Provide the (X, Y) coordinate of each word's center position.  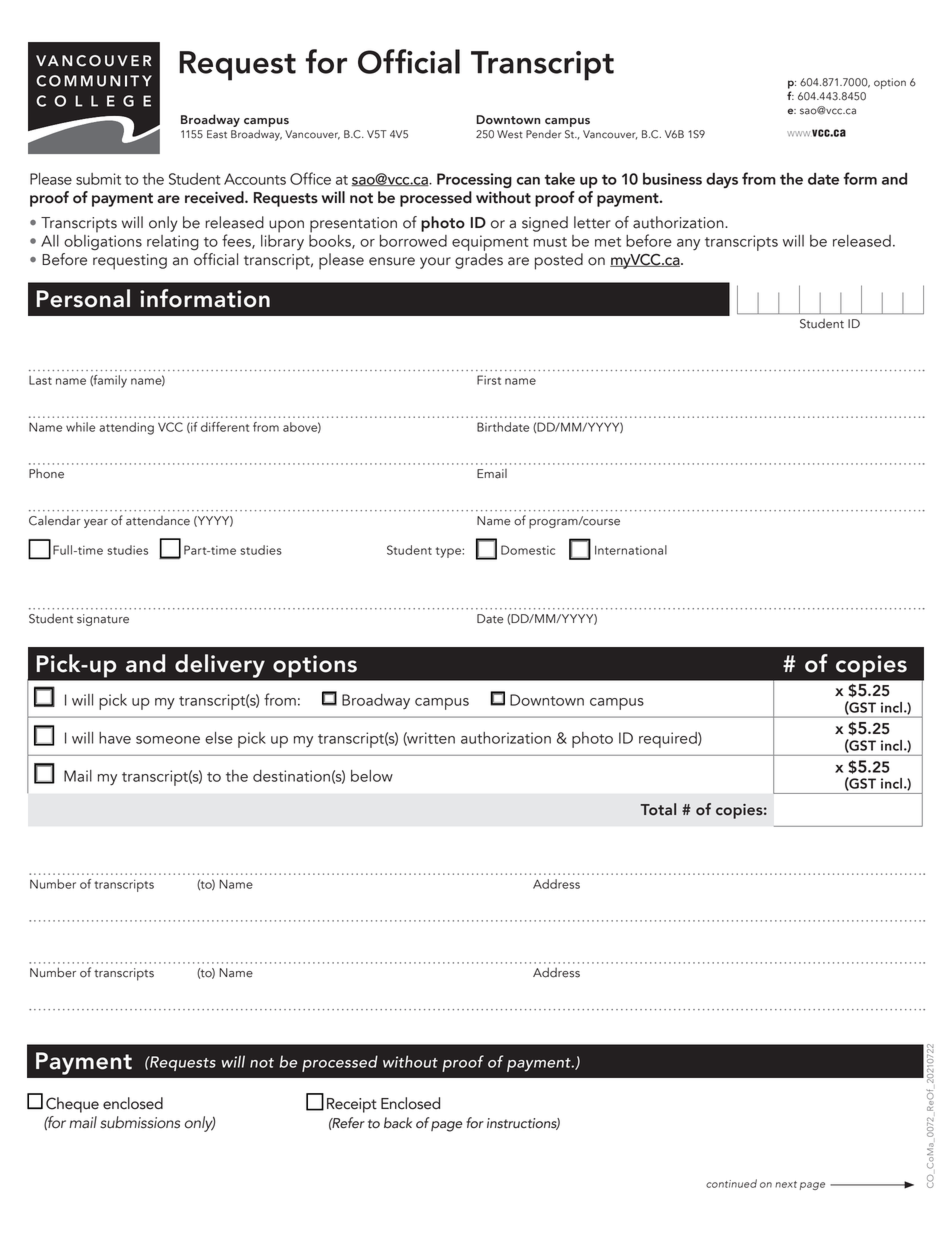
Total (658, 809)
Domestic (528, 550)
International (631, 550)
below (372, 776)
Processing (474, 180)
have (115, 738)
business (672, 179)
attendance (158, 521)
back (398, 1123)
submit (98, 179)
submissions (140, 1122)
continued (731, 1183)
